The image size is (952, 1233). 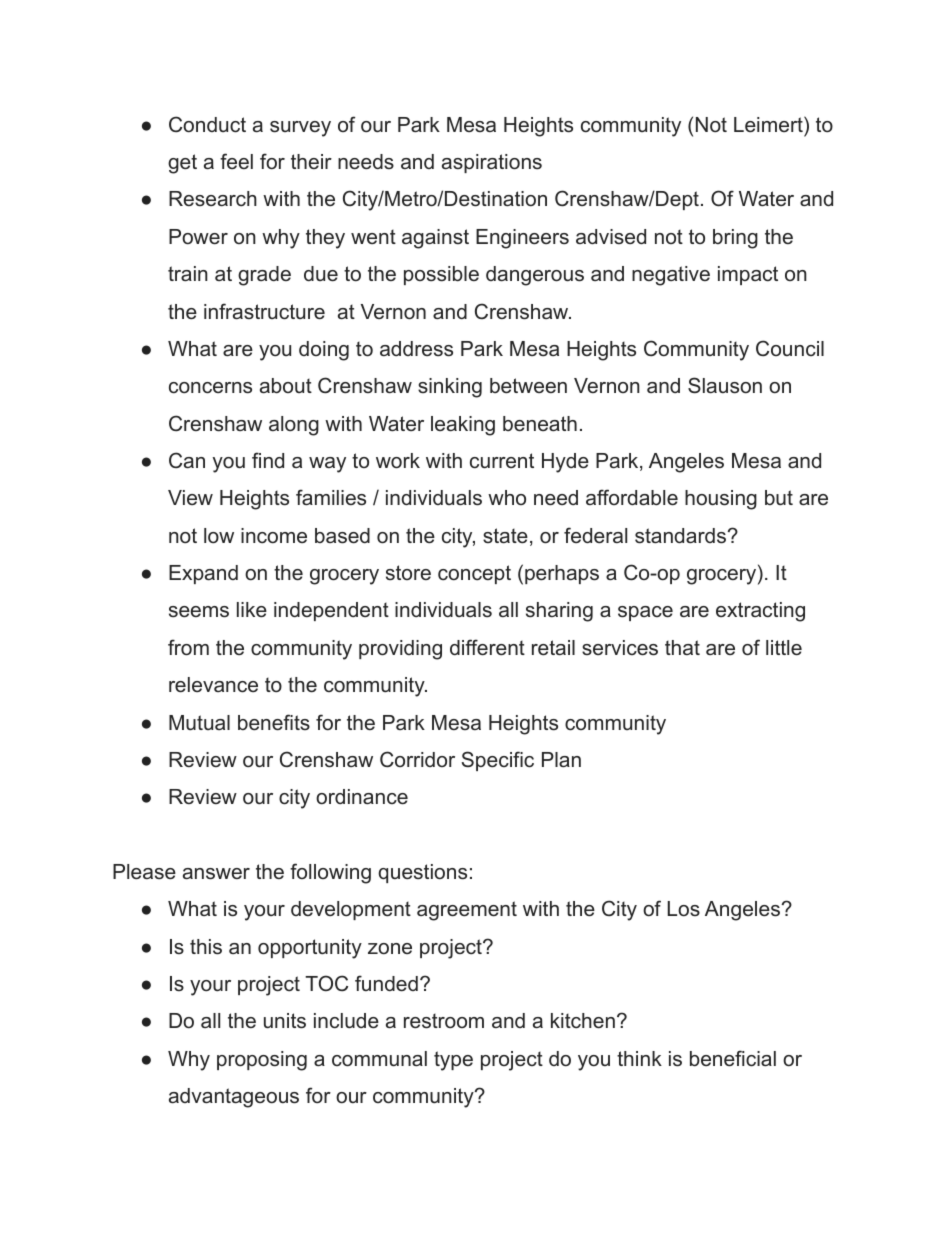 I want to click on beneficial, so click(x=733, y=1058).
